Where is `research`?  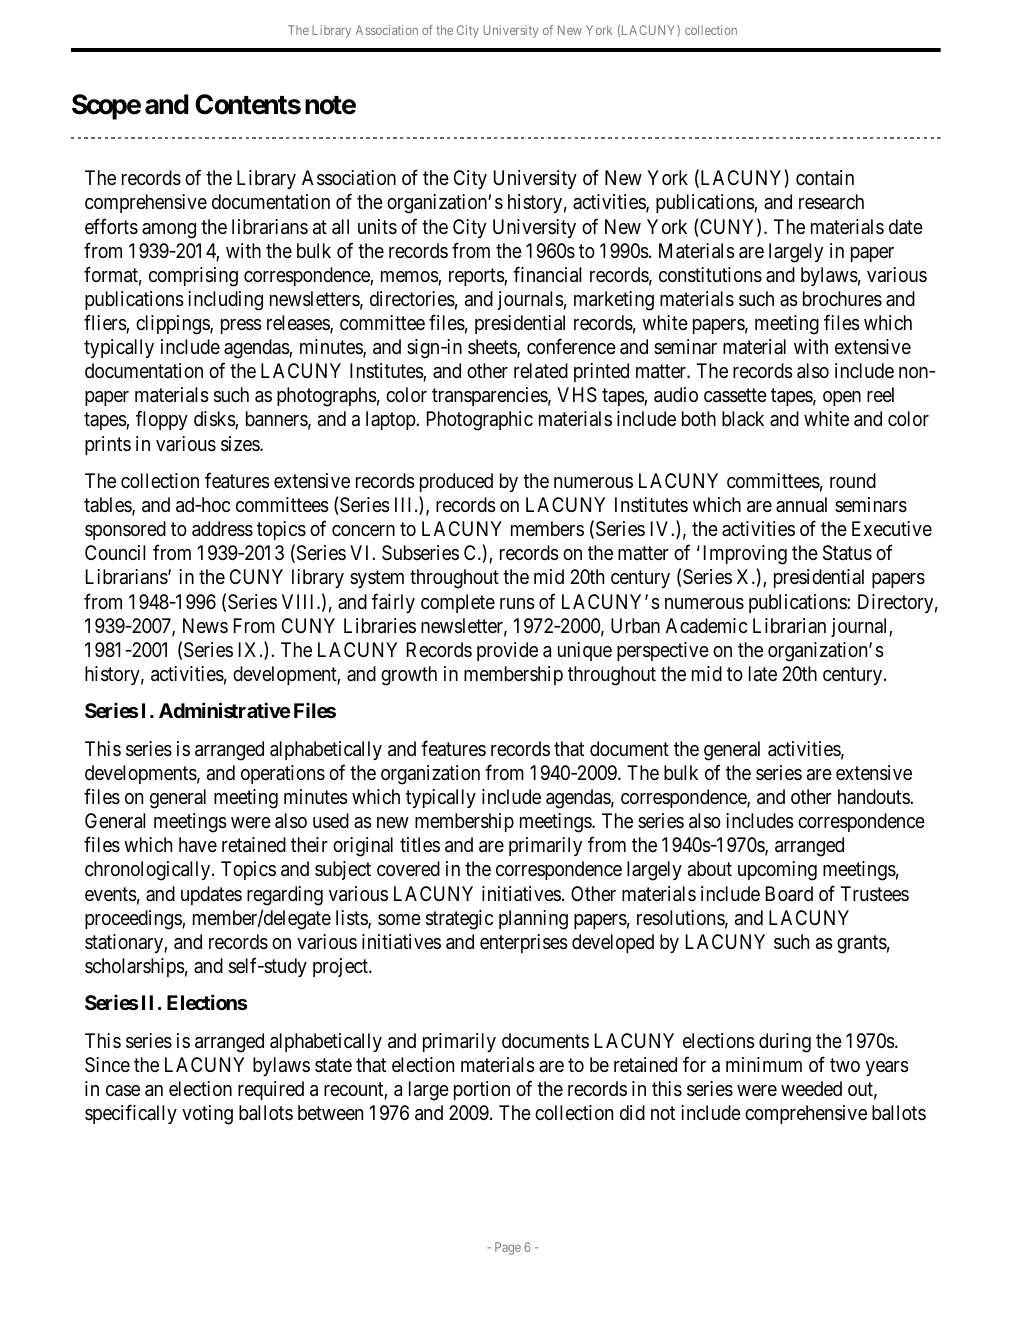
research is located at coordinates (831, 201).
